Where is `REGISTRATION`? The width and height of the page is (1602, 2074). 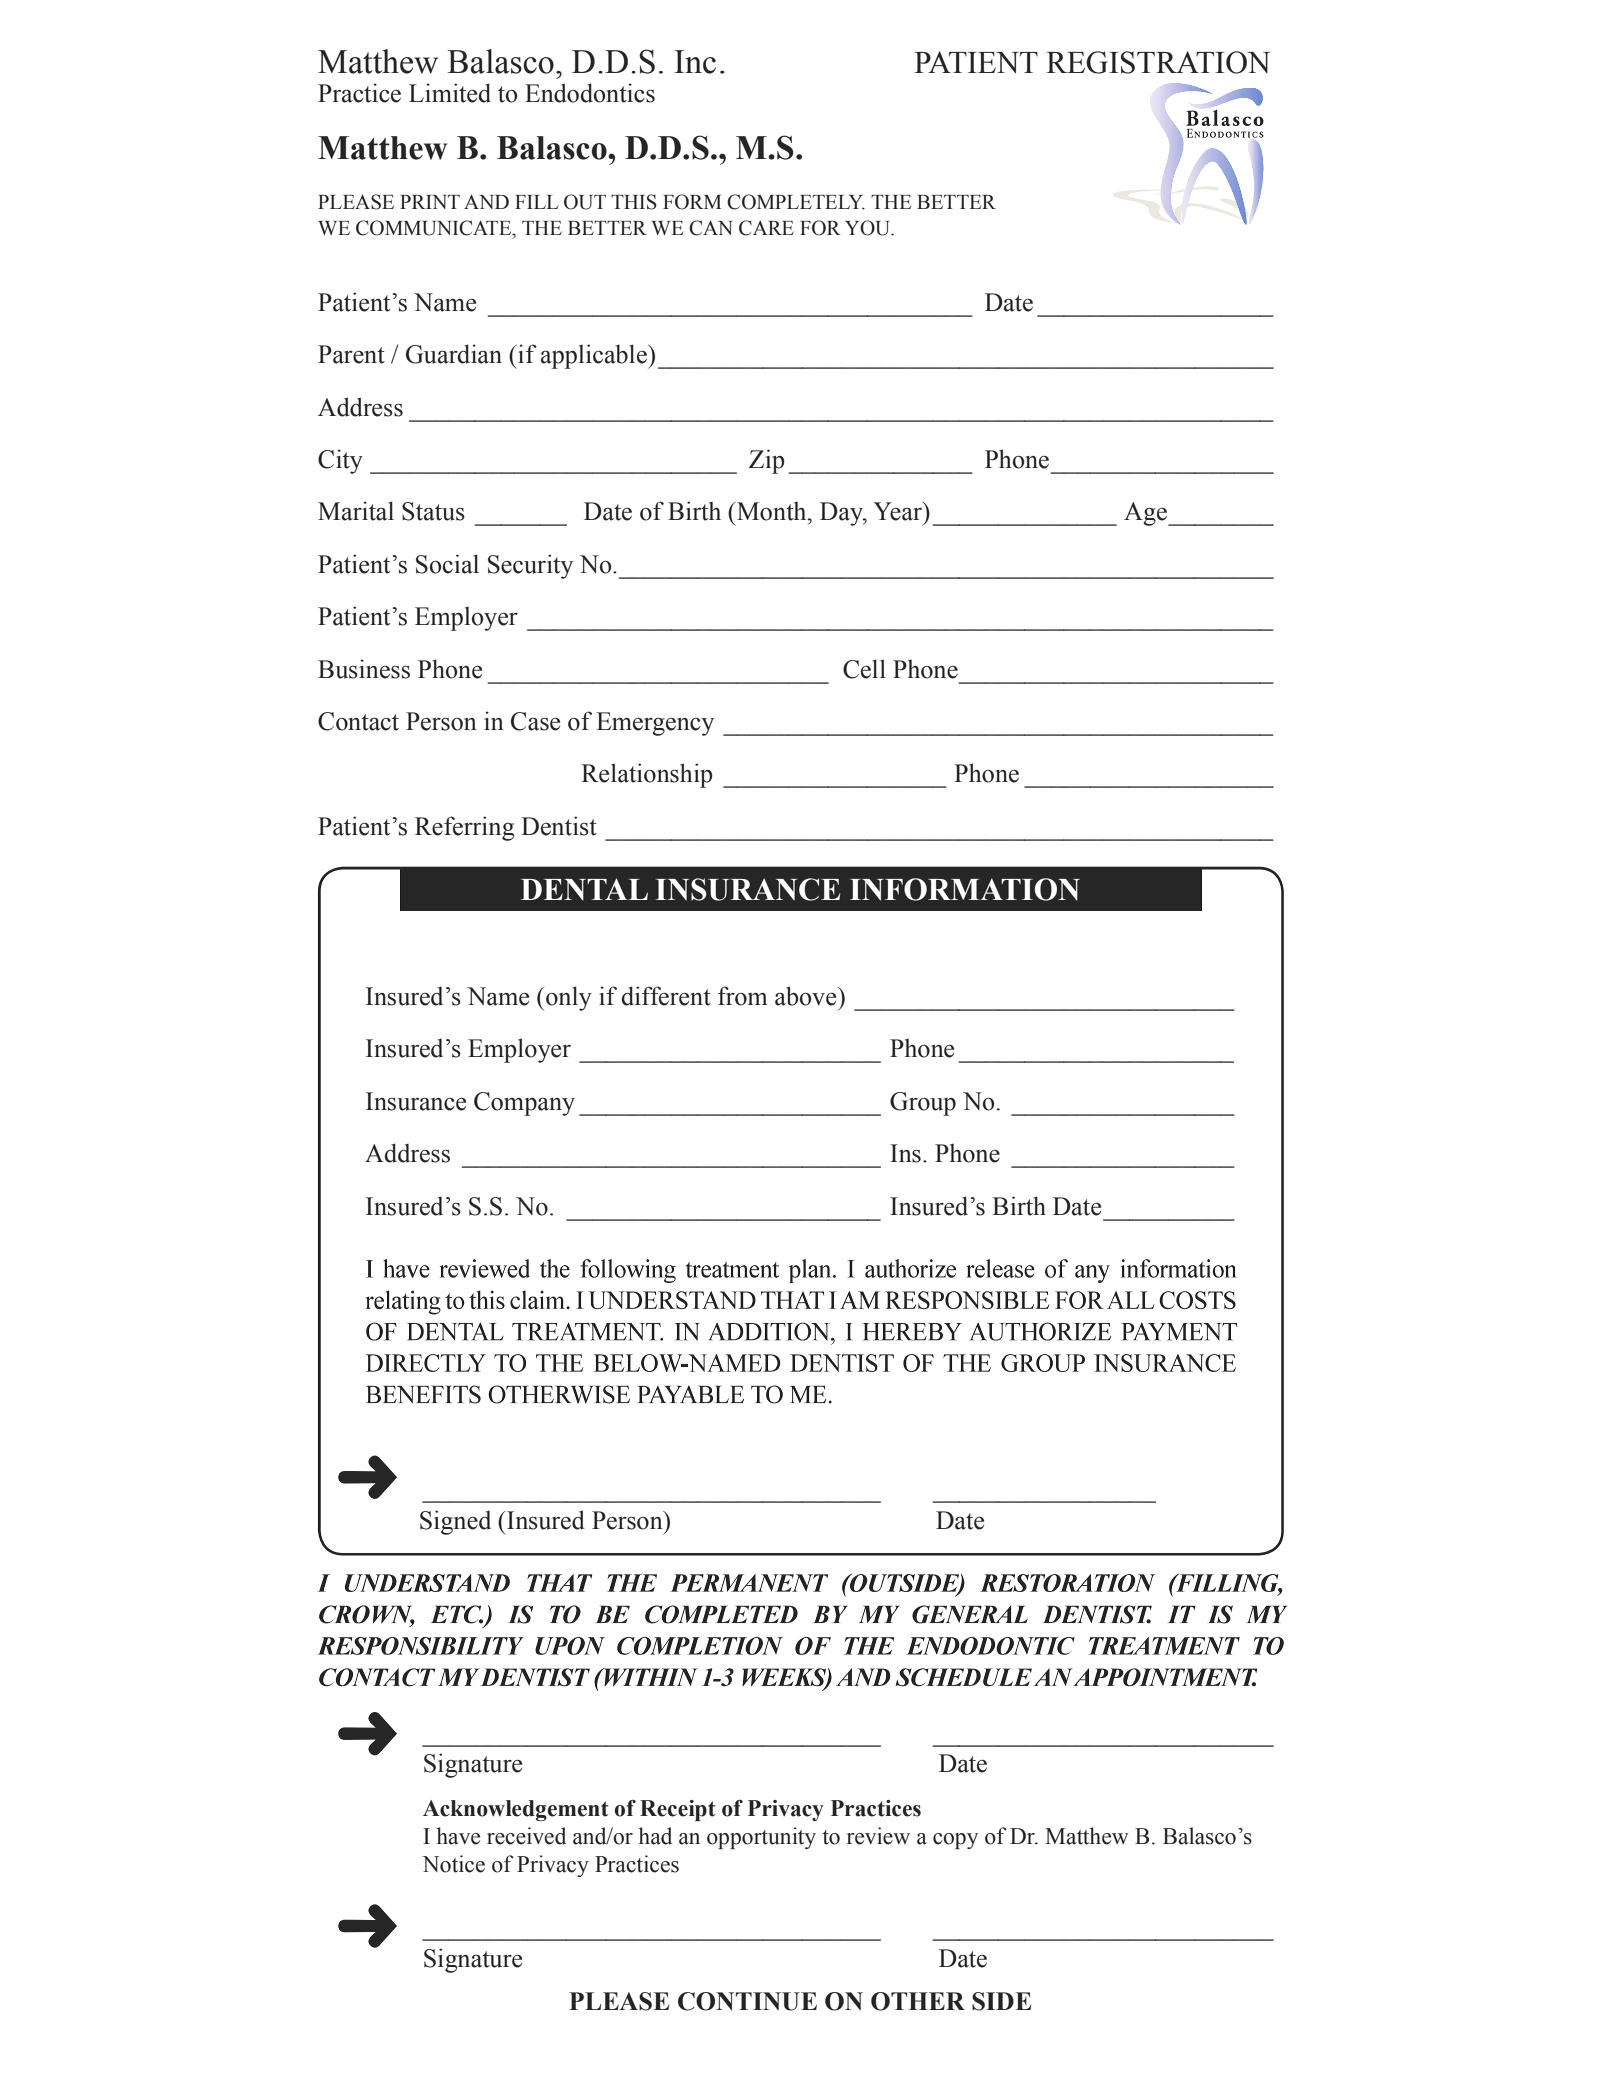
REGISTRATION is located at coordinates (1158, 62).
